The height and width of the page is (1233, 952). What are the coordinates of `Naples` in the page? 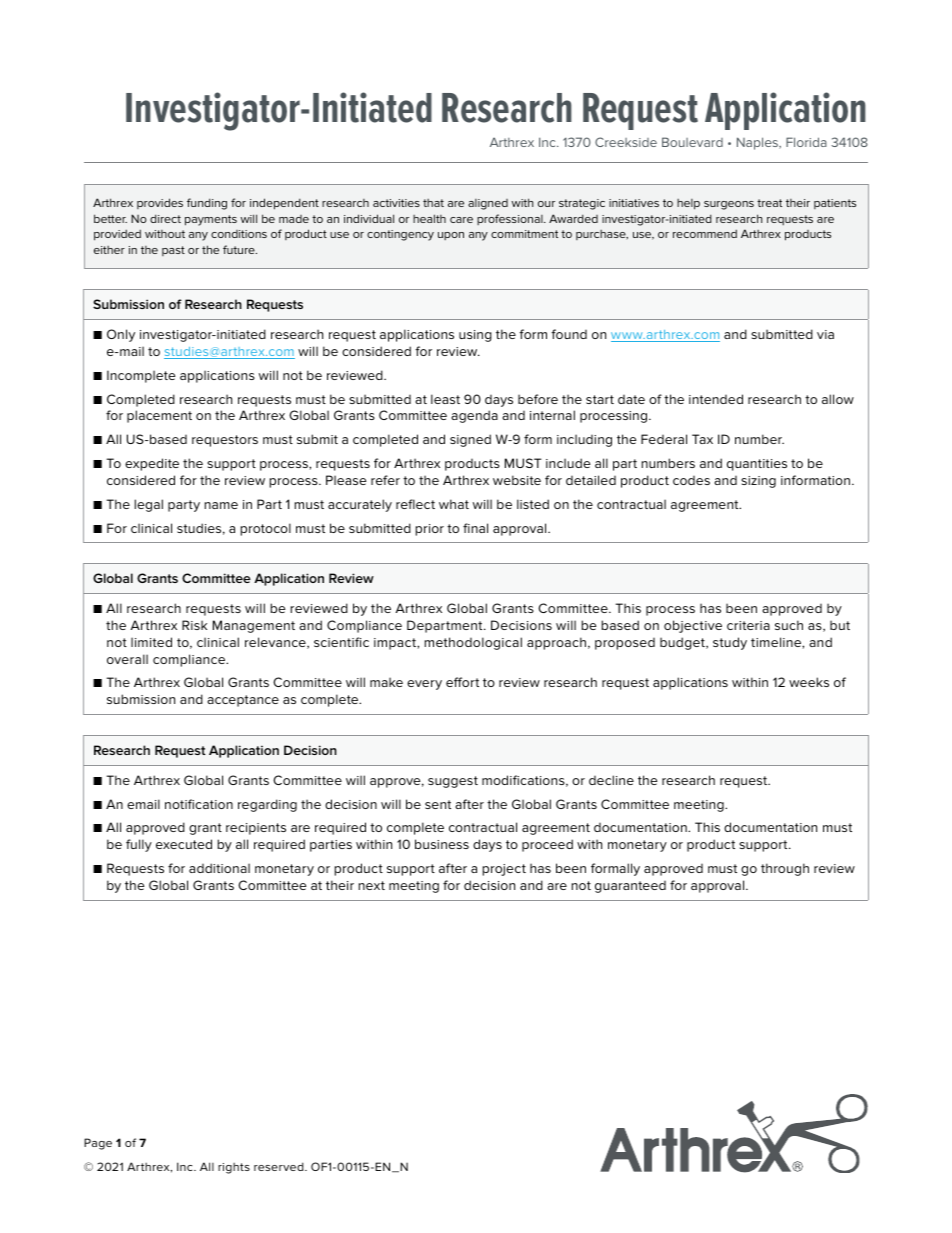 It's located at (758, 143).
